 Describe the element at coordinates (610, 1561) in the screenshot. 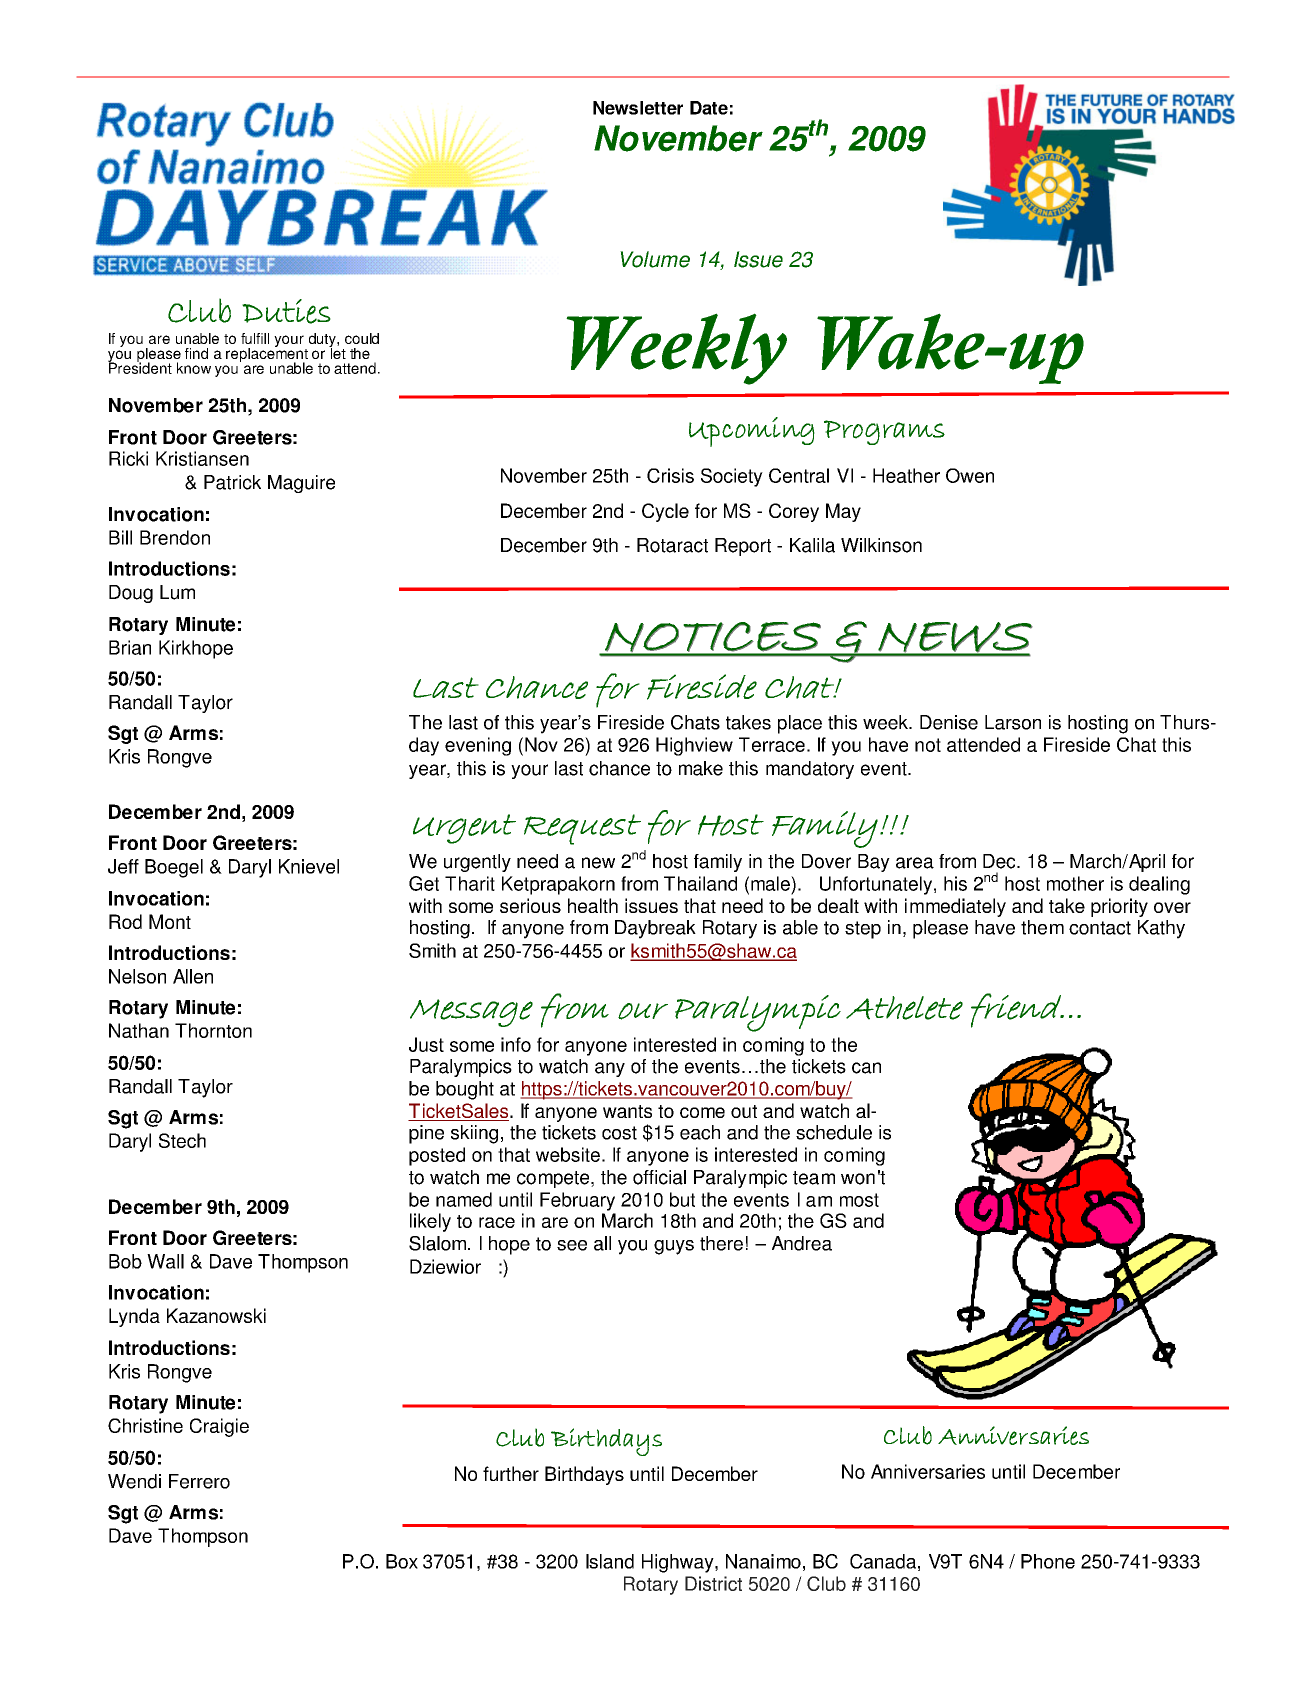

I see `Island` at that location.
